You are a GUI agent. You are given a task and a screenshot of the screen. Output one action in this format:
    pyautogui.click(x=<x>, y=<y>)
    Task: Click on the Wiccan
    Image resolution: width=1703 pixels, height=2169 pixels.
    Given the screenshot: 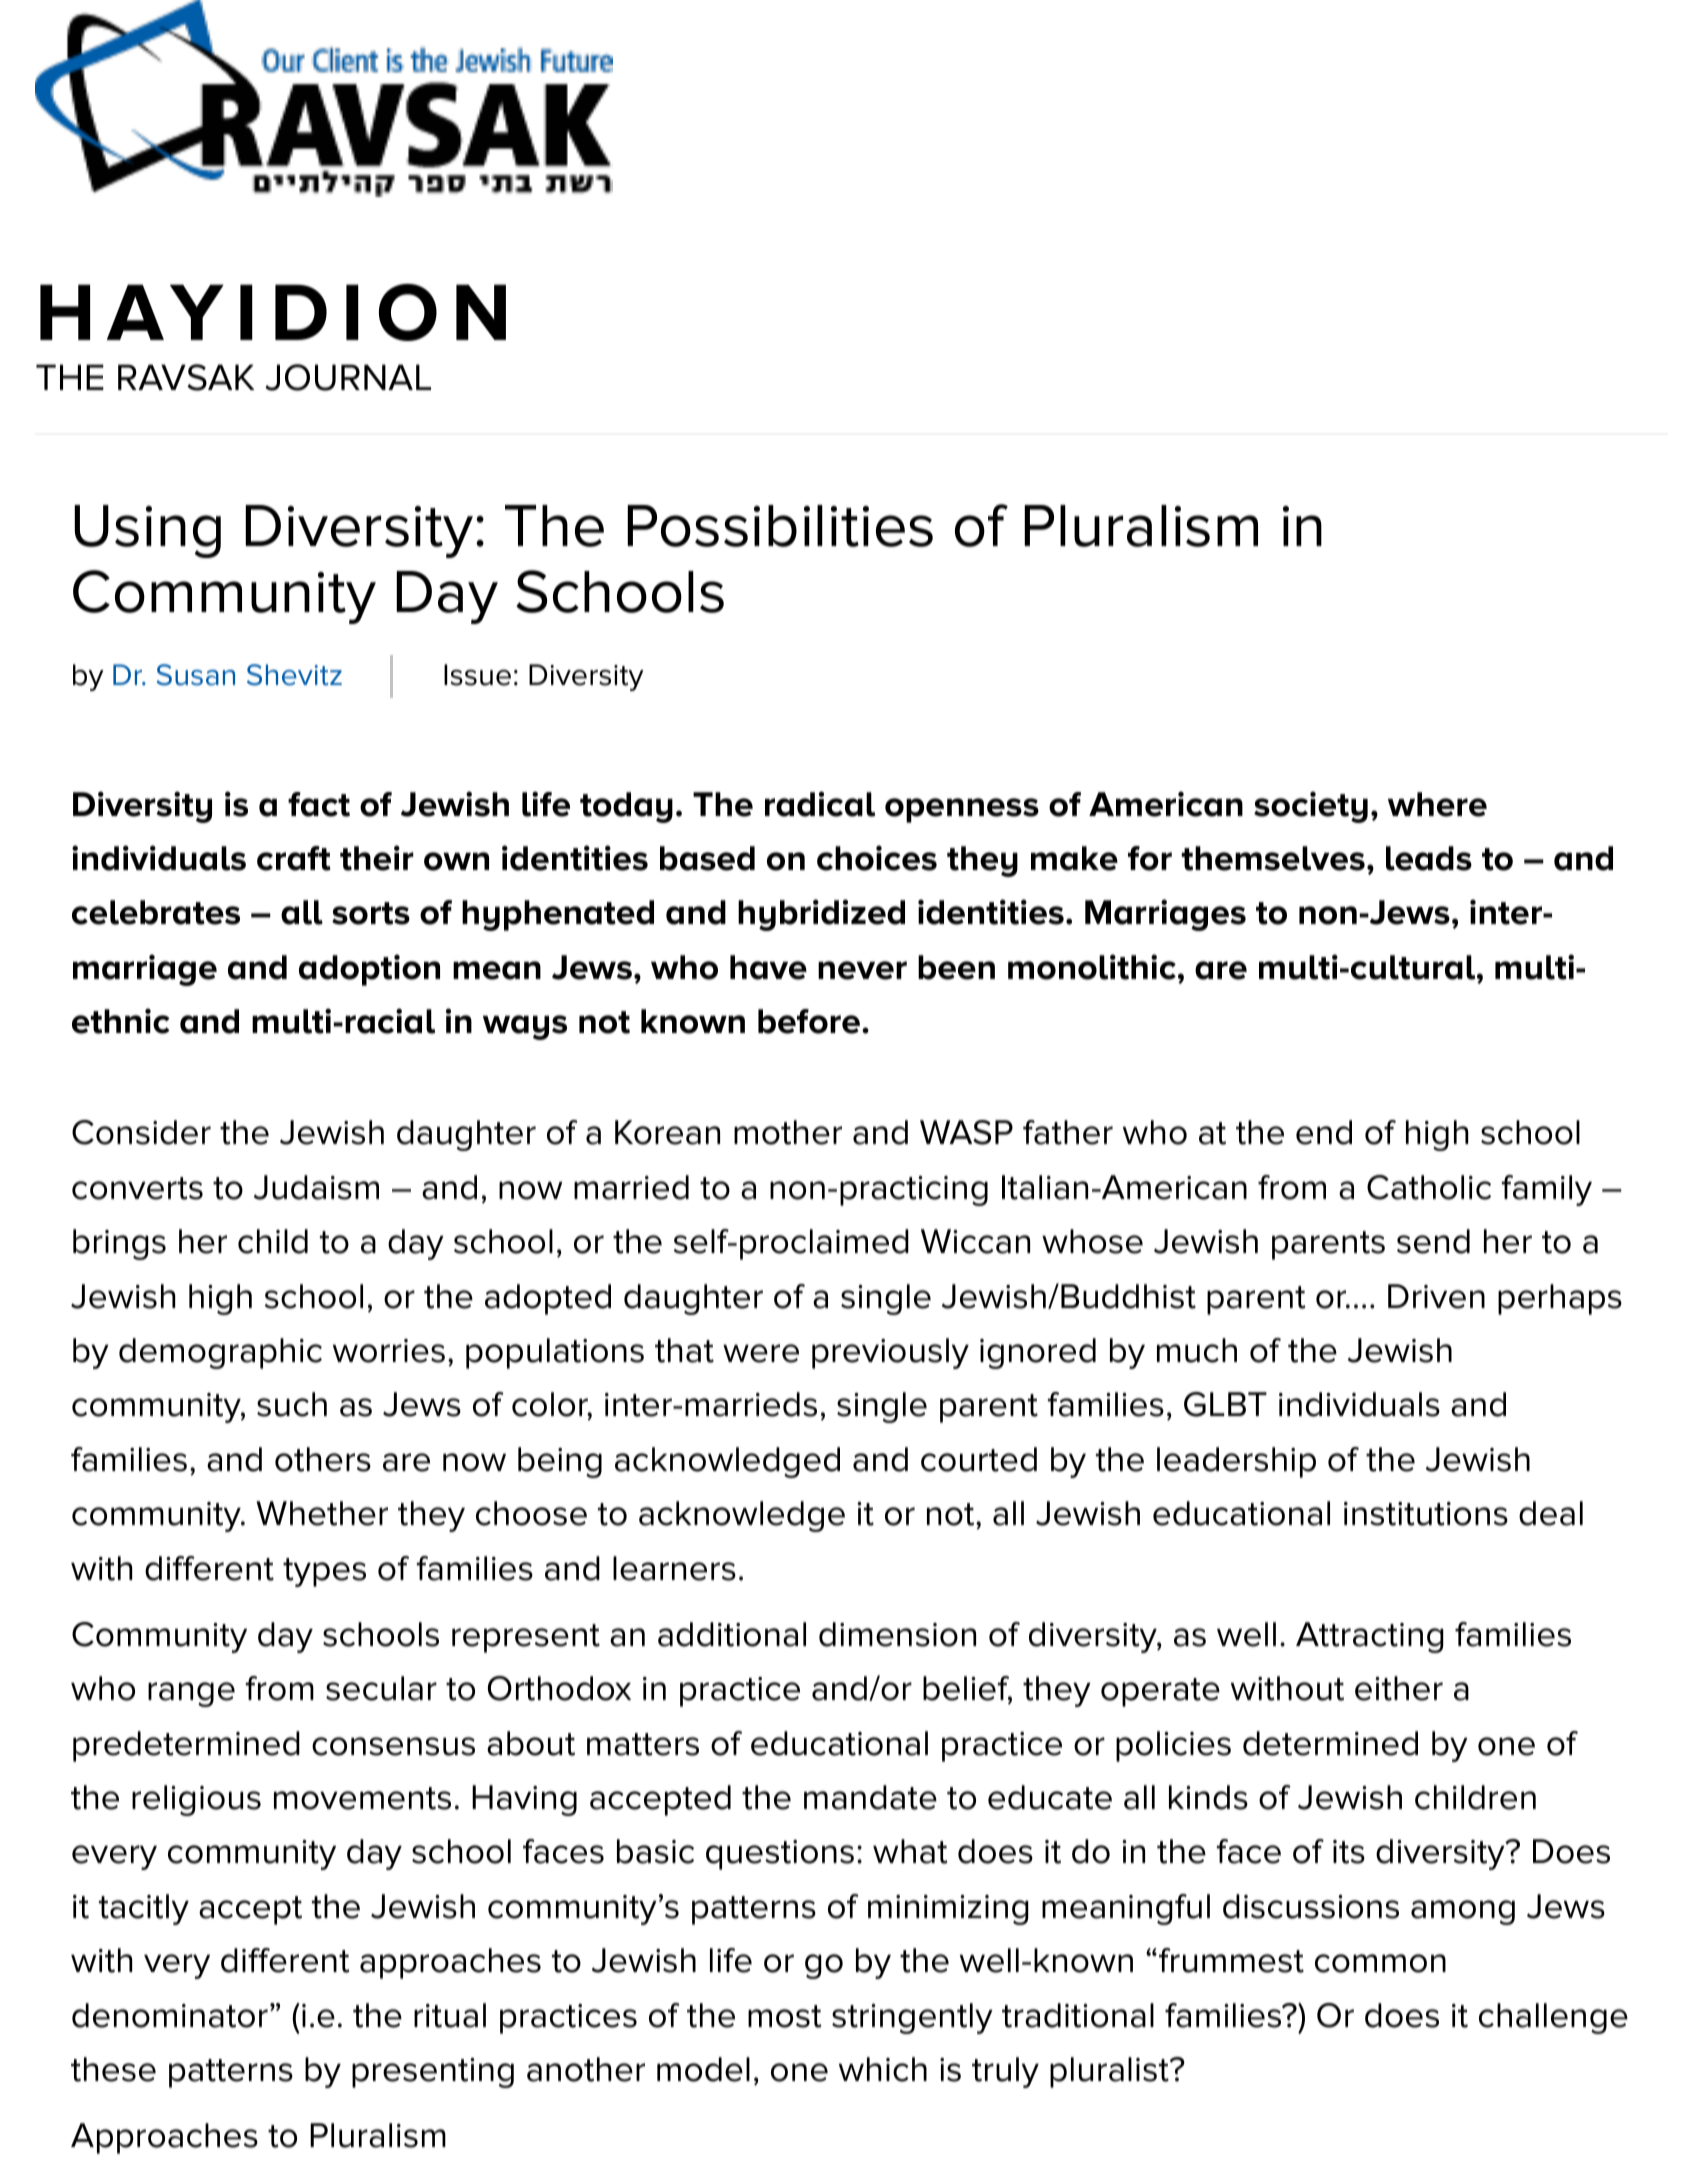 What is the action you would take?
    pyautogui.click(x=975, y=1241)
